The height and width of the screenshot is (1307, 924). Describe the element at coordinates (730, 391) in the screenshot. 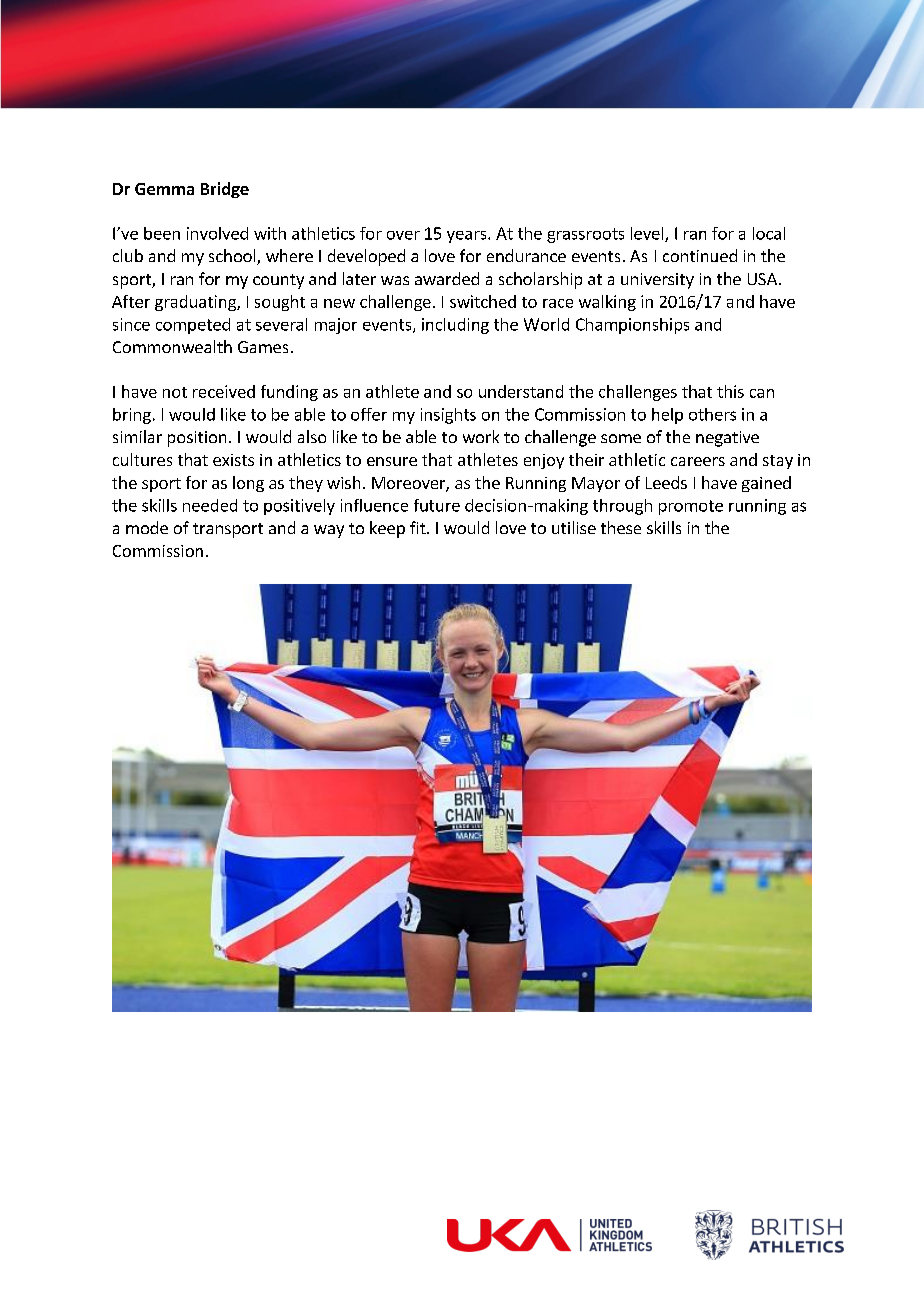

I see `this` at that location.
